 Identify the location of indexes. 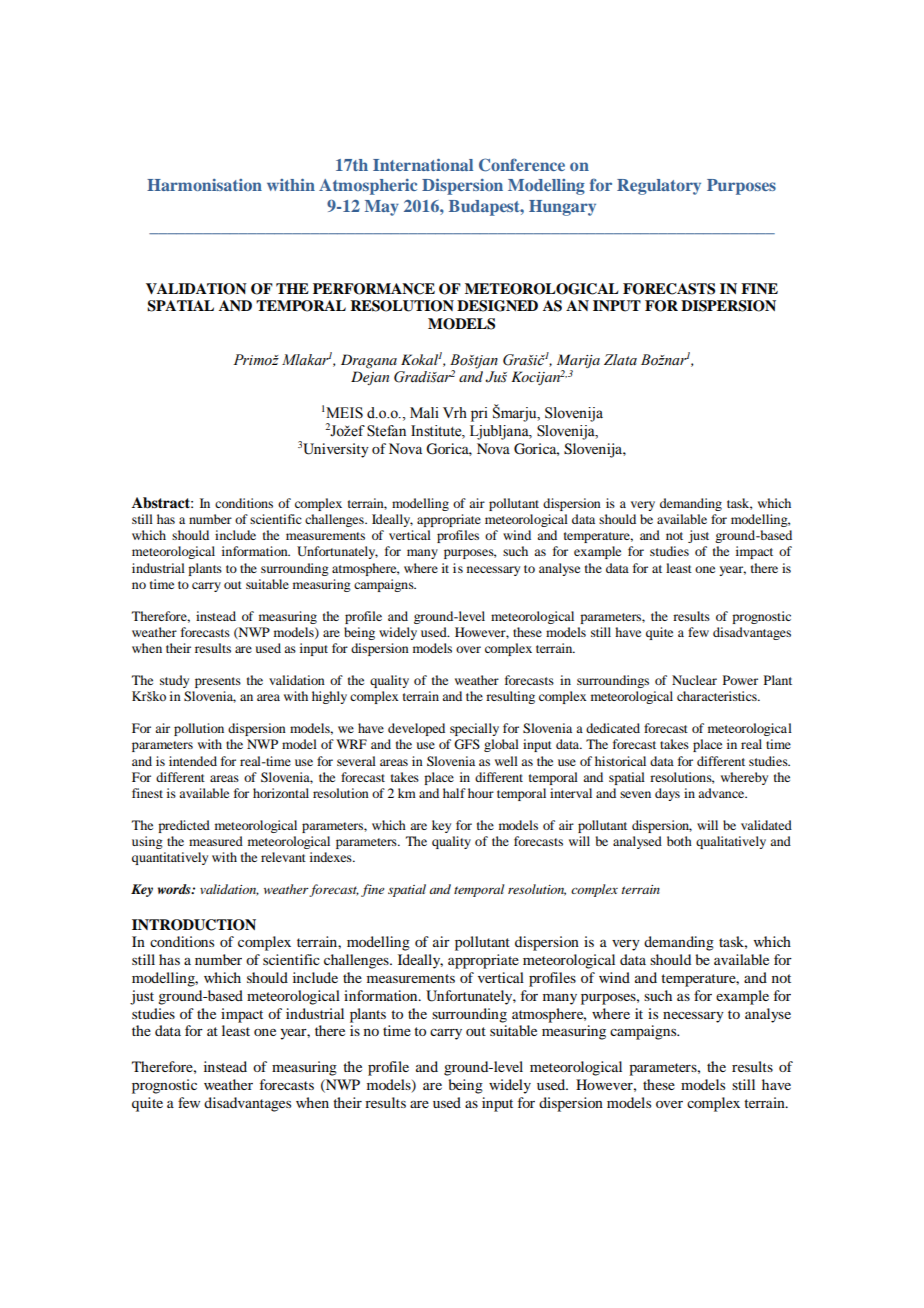
(332, 857).
